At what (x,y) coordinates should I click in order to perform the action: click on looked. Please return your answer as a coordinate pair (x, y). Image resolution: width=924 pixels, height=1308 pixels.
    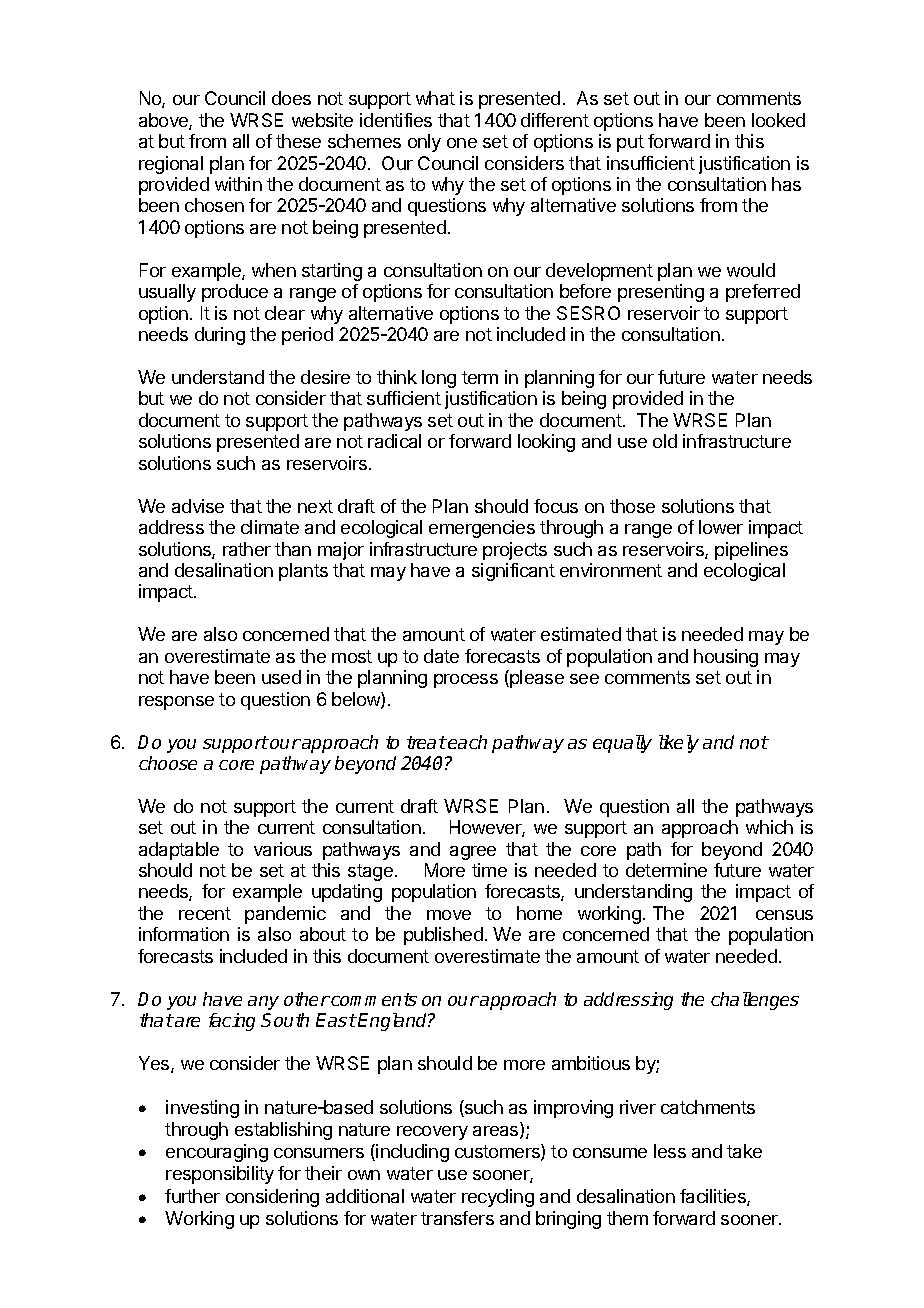
    Looking at the image, I should click on (778, 120).
